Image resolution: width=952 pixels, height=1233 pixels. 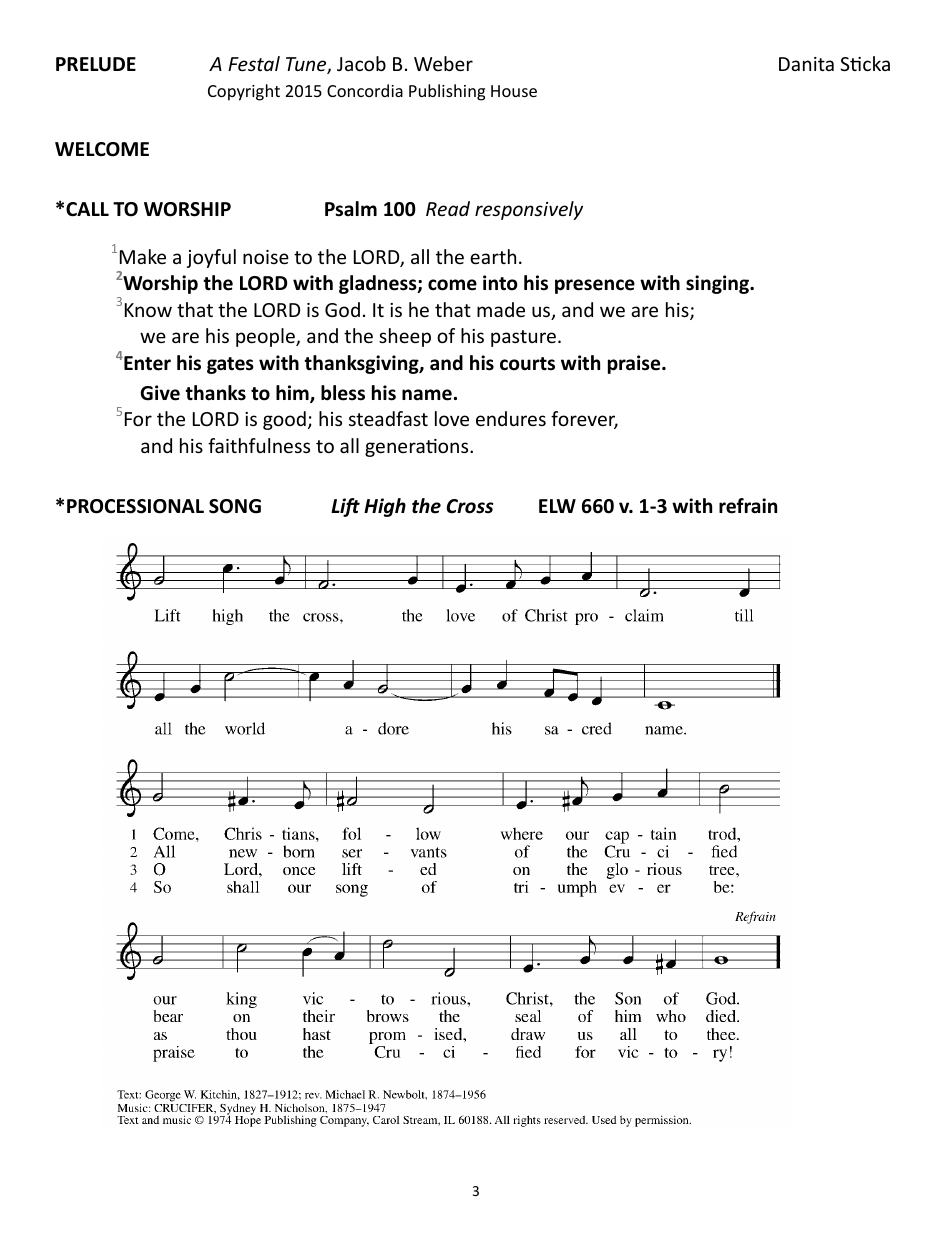 I want to click on praise, so click(x=635, y=364).
